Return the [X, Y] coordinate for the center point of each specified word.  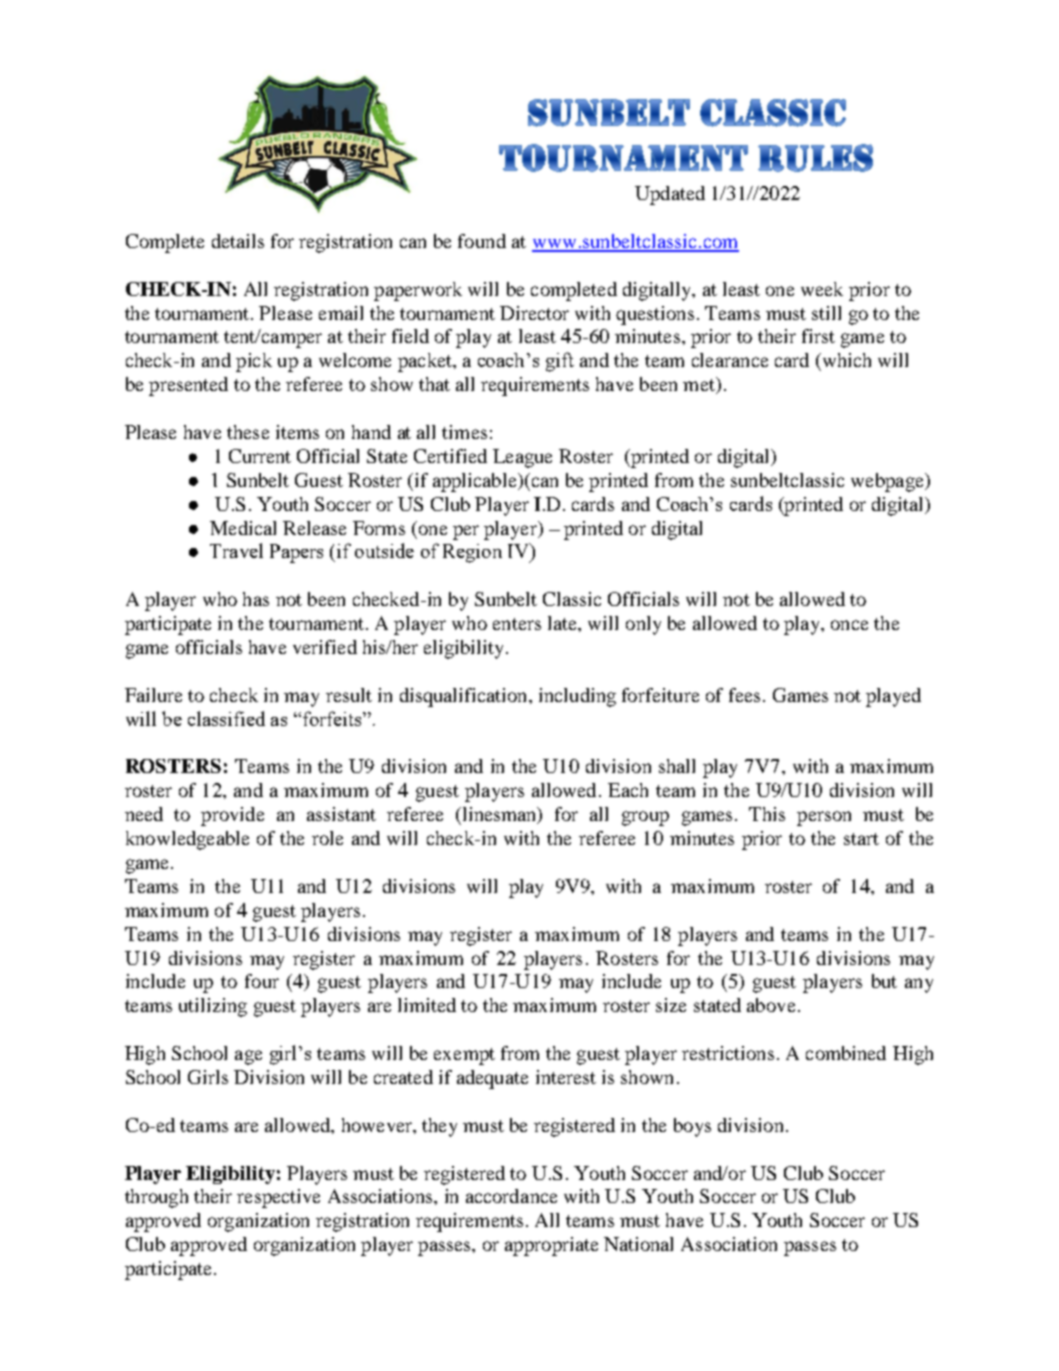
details [238, 241]
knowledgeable [187, 840]
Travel [236, 550]
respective [278, 1198]
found [482, 241]
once [849, 625]
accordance [511, 1196]
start [861, 839]
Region [472, 553]
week [822, 289]
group [645, 818]
